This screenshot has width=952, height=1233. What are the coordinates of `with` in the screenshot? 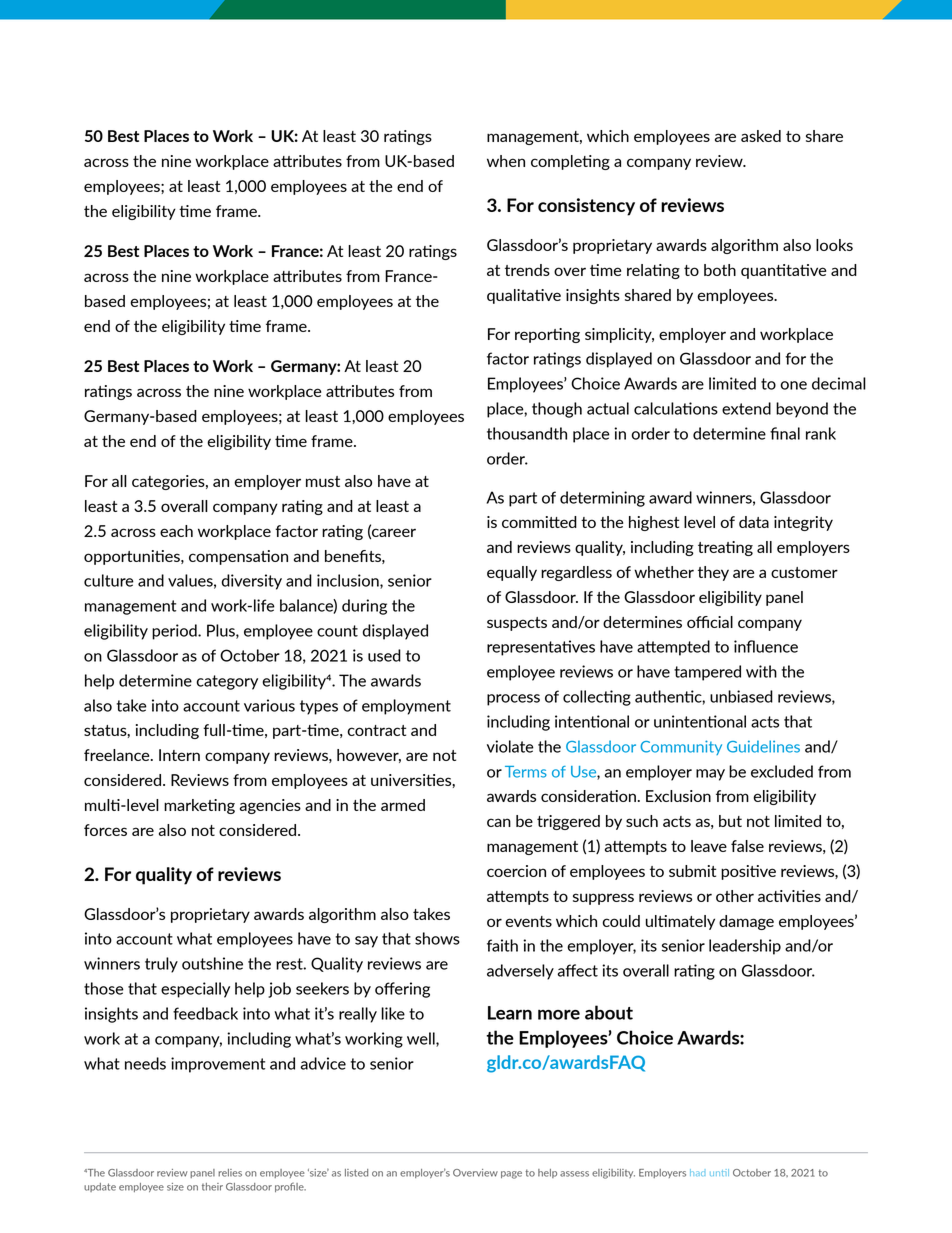 It's located at (761, 671).
